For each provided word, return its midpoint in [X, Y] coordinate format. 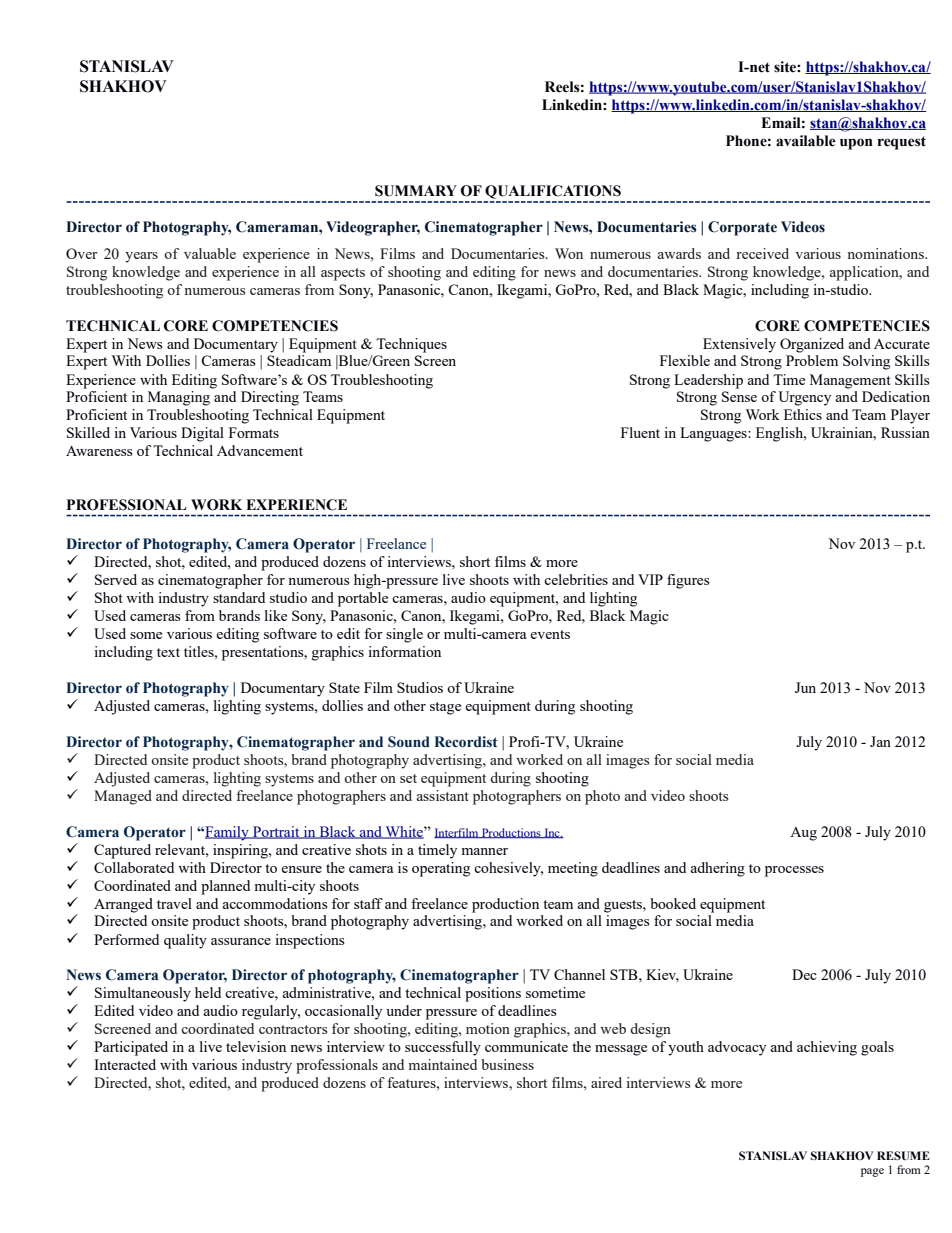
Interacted [125, 1064]
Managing [179, 398]
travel [174, 903]
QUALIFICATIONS [553, 193]
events [550, 634]
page [872, 1172]
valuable [210, 253]
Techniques [411, 345]
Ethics [803, 414]
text [168, 652]
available [806, 141]
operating [441, 869]
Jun [805, 687]
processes [794, 871]
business [507, 1064]
